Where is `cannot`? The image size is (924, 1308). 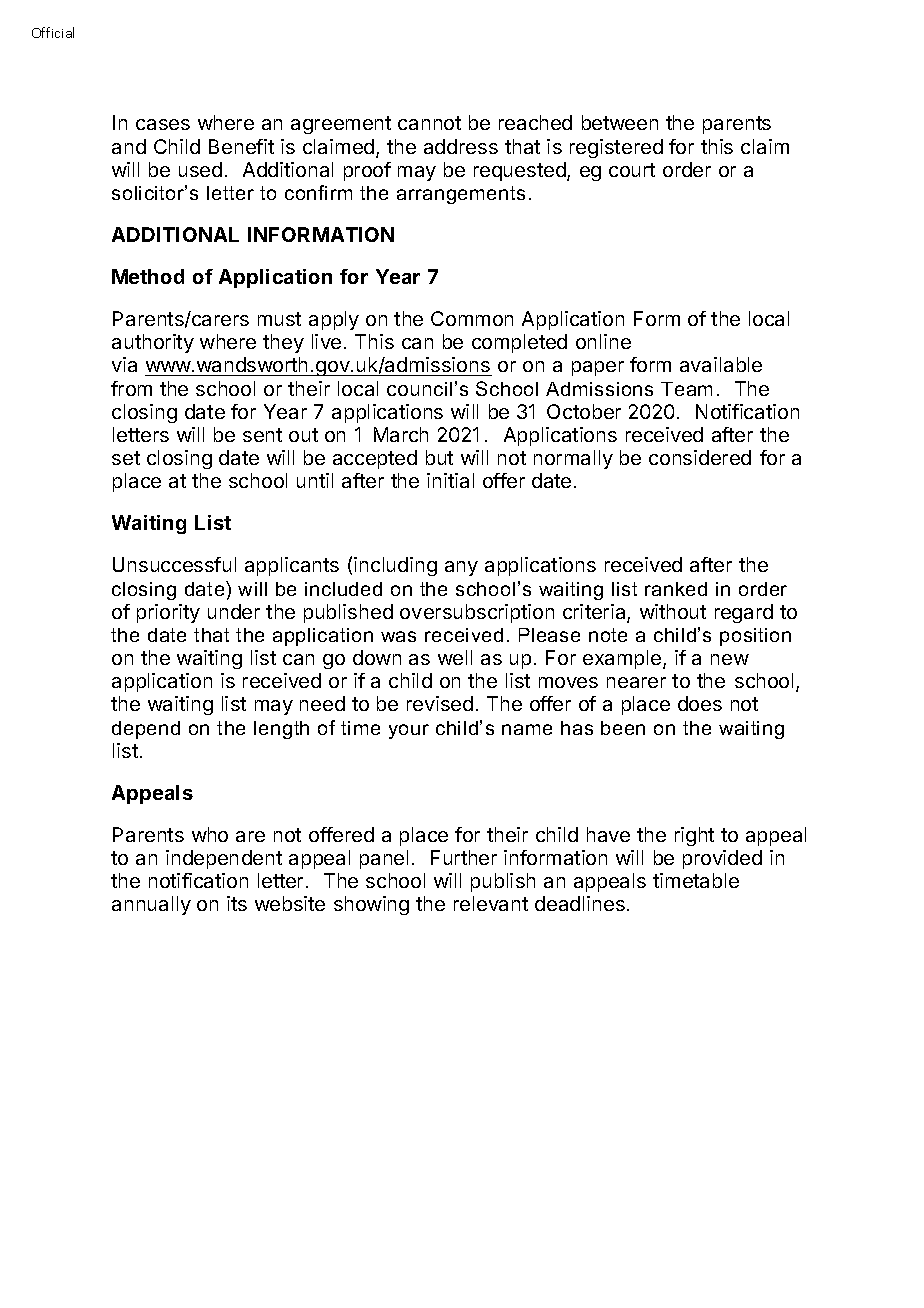 cannot is located at coordinates (429, 123).
